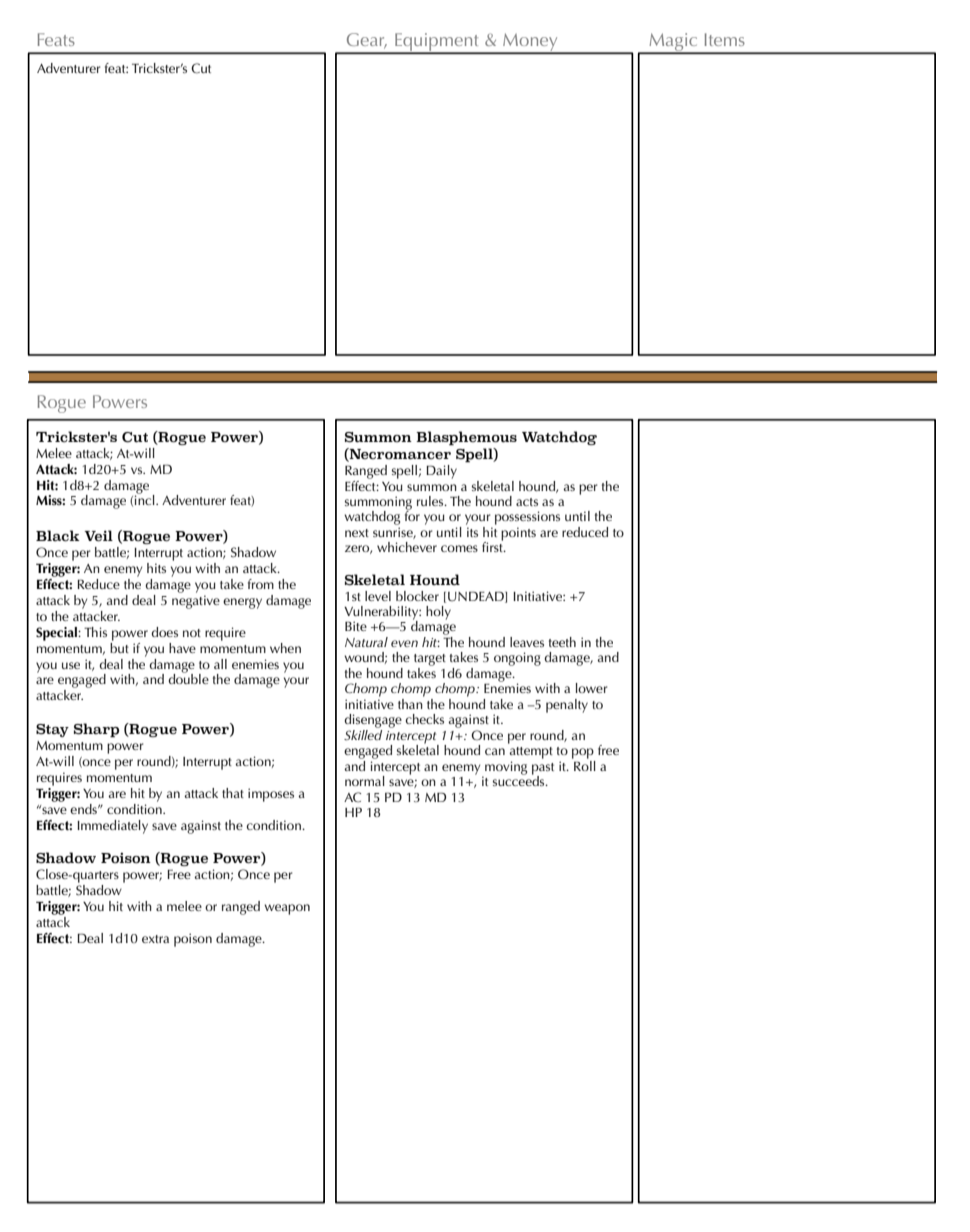  Describe the element at coordinates (466, 438) in the screenshot. I see `Blasphemous` at that location.
